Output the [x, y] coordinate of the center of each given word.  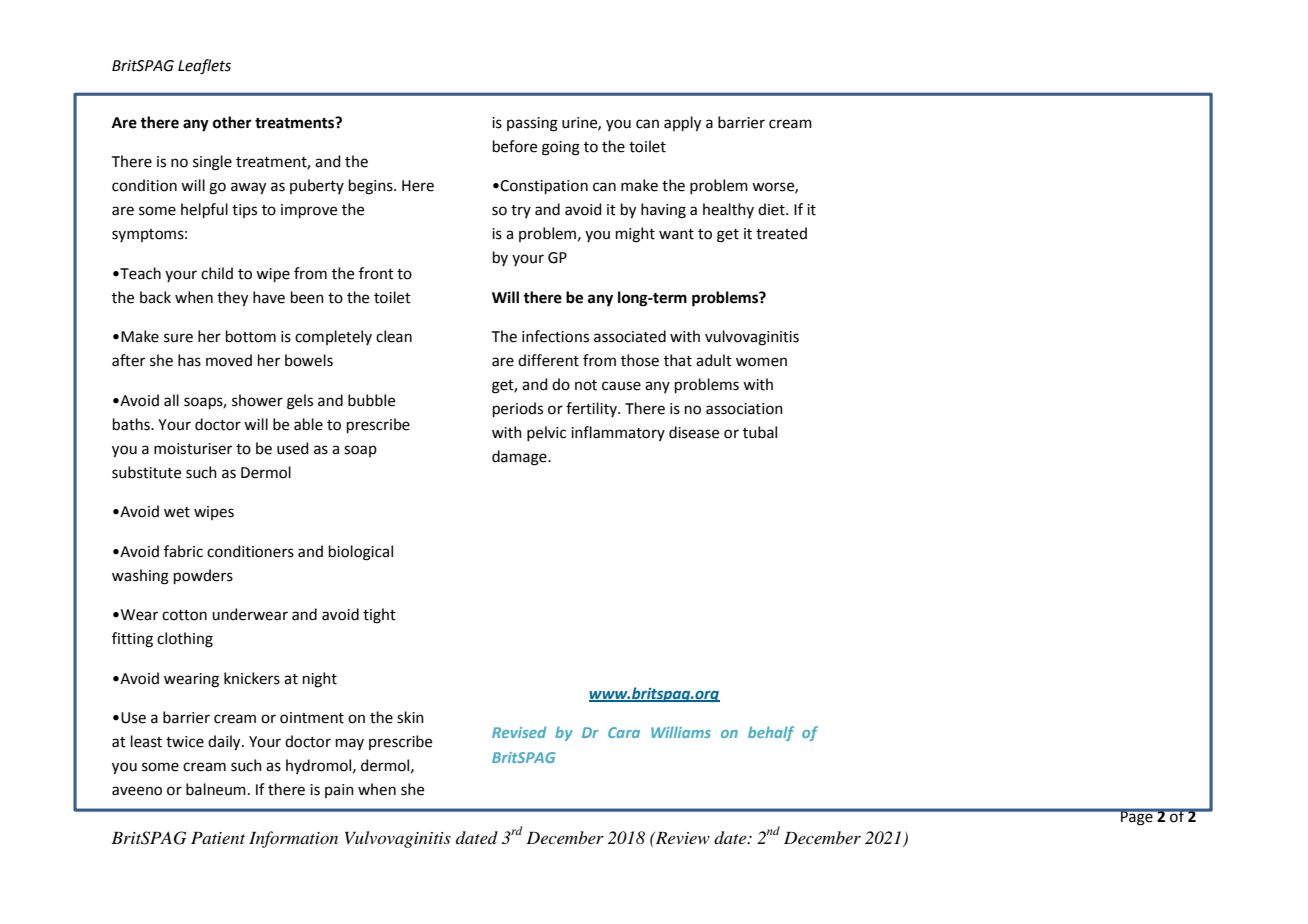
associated [630, 336]
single [212, 163]
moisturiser [193, 449]
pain [339, 791]
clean [394, 336]
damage [520, 458]
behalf [771, 733]
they [232, 299]
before [515, 146]
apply [682, 124]
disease [694, 432]
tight [379, 616]
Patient [218, 838]
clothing [185, 640]
